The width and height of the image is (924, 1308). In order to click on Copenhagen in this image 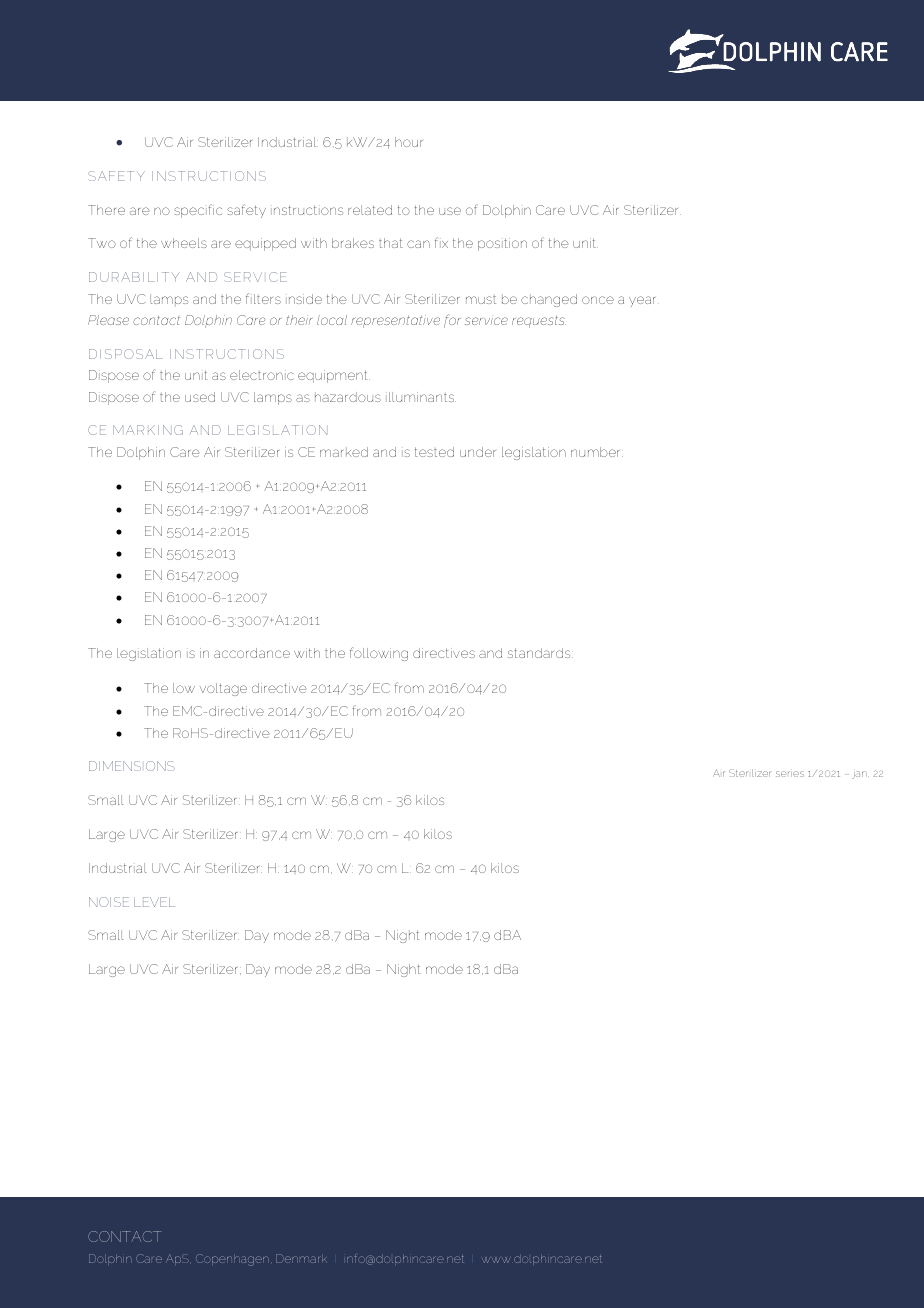, I will do `click(232, 1260)`.
